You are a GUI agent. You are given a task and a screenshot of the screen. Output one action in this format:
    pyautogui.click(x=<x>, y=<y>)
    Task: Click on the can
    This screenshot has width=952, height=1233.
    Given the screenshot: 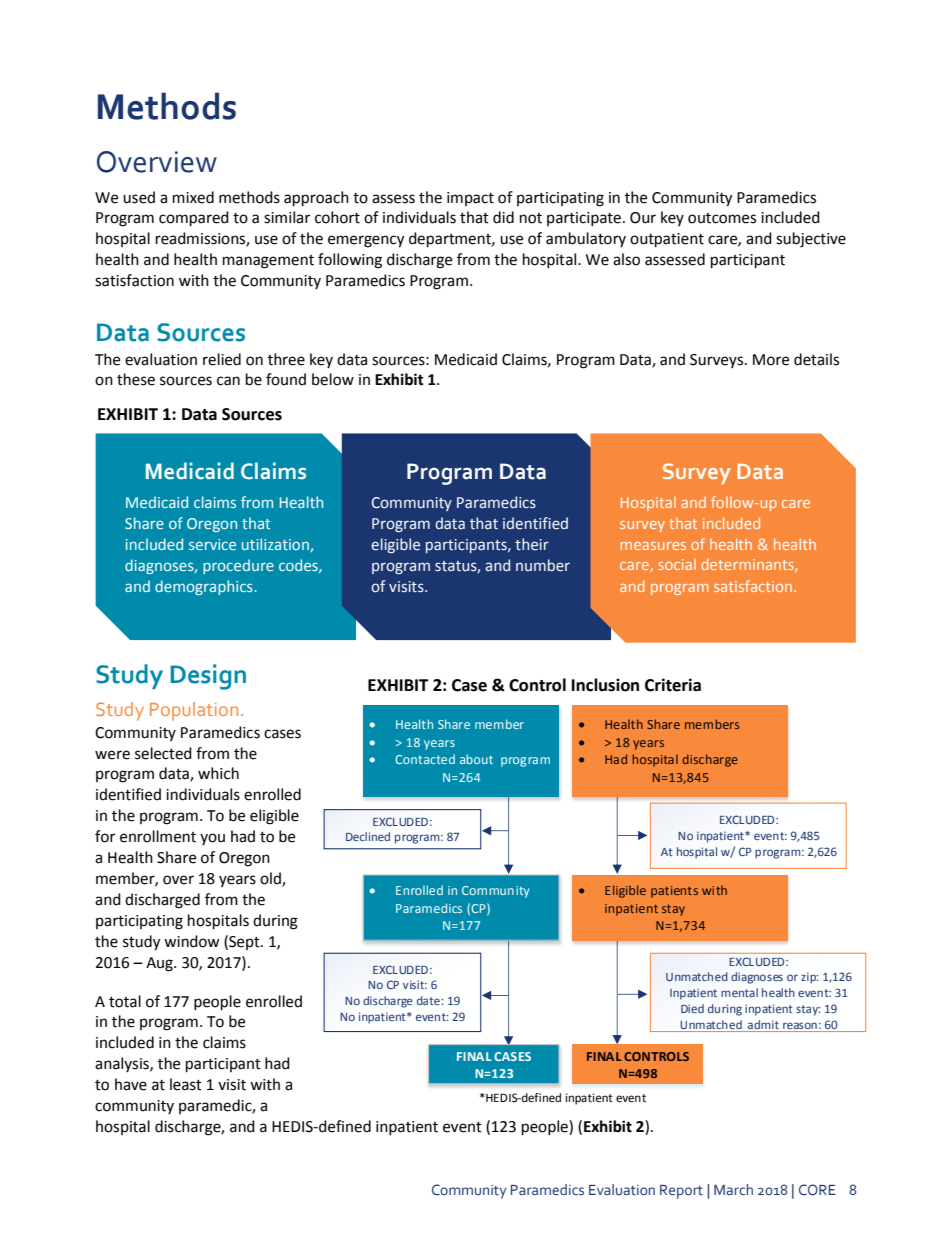 What is the action you would take?
    pyautogui.click(x=228, y=381)
